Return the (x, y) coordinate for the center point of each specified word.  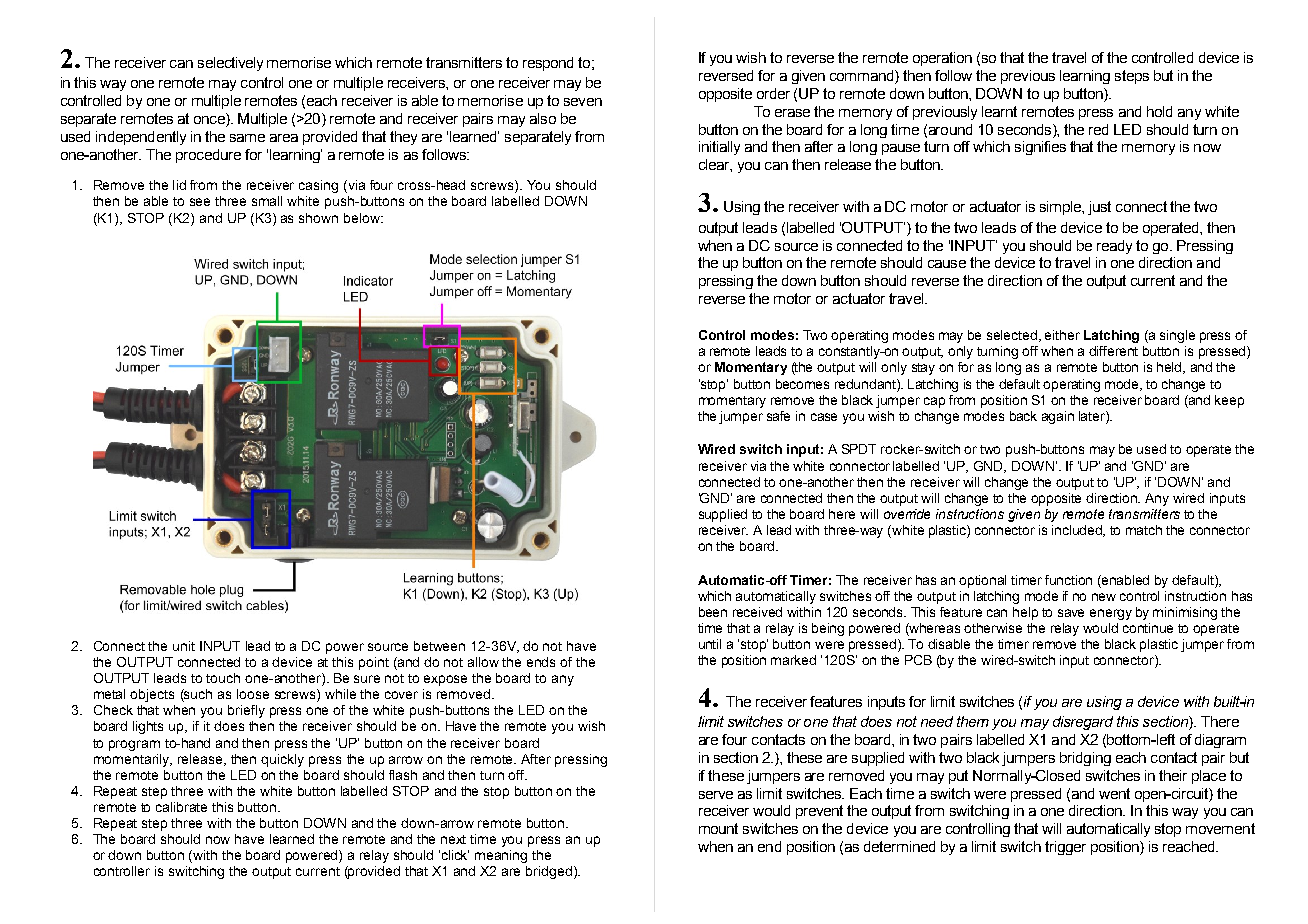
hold (1159, 111)
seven (583, 102)
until (710, 644)
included (1078, 531)
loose (253, 694)
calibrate (181, 807)
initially (719, 148)
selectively (230, 64)
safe (778, 416)
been (713, 612)
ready (1114, 247)
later (1093, 416)
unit (184, 646)
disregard (1083, 723)
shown (318, 218)
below (363, 218)
